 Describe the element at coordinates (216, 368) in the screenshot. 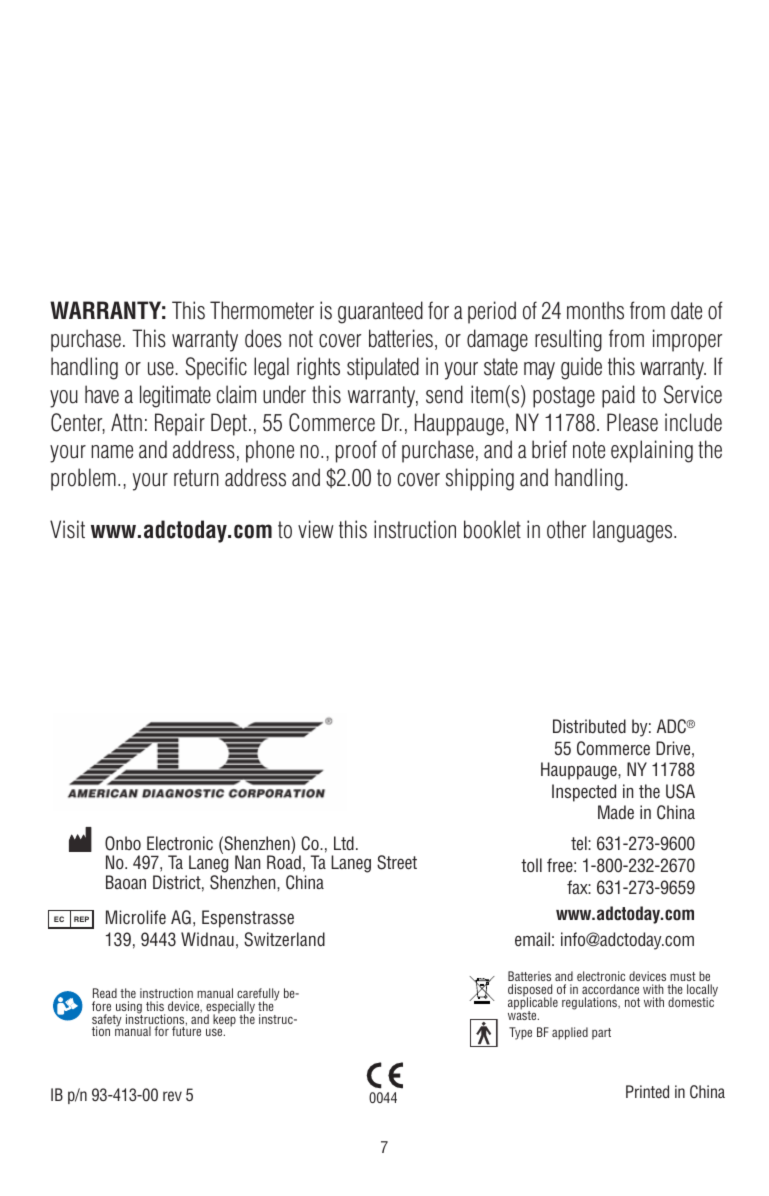

I see `Specific` at that location.
